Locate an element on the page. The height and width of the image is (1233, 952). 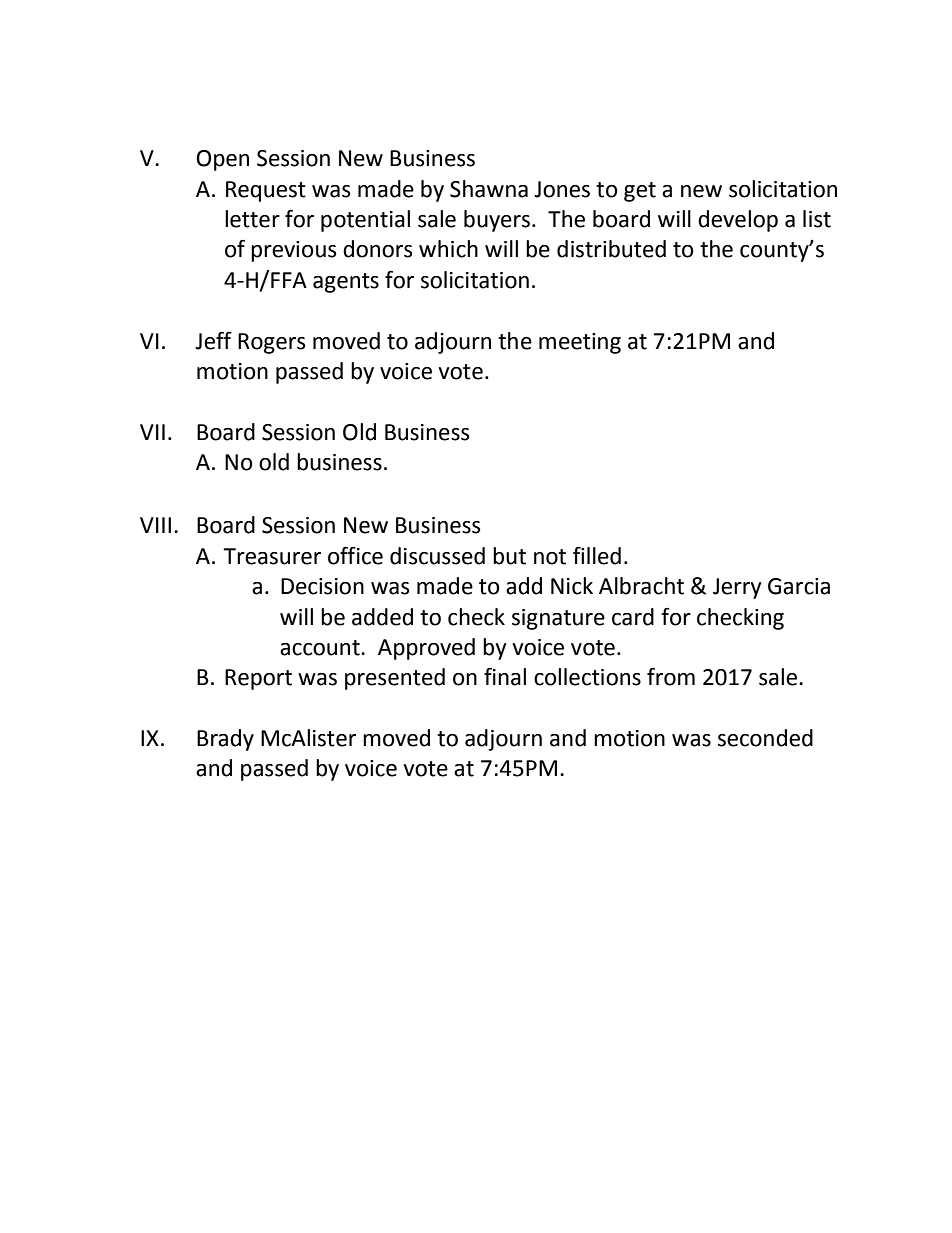
signature is located at coordinates (558, 619).
